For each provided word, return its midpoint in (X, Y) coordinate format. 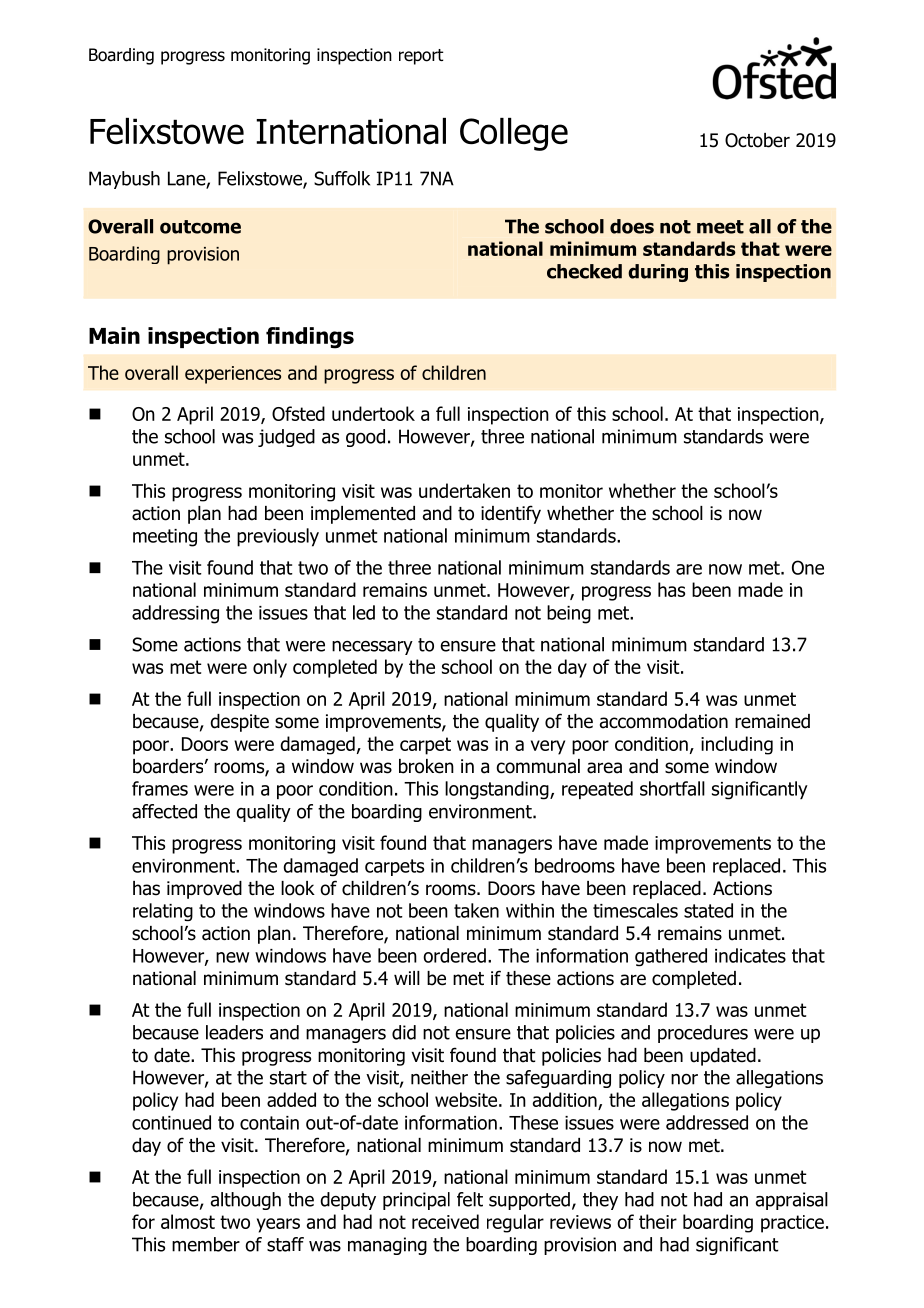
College (514, 134)
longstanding (498, 790)
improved (204, 890)
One (808, 567)
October (757, 140)
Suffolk (342, 178)
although (246, 1201)
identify (511, 514)
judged (286, 438)
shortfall (672, 788)
